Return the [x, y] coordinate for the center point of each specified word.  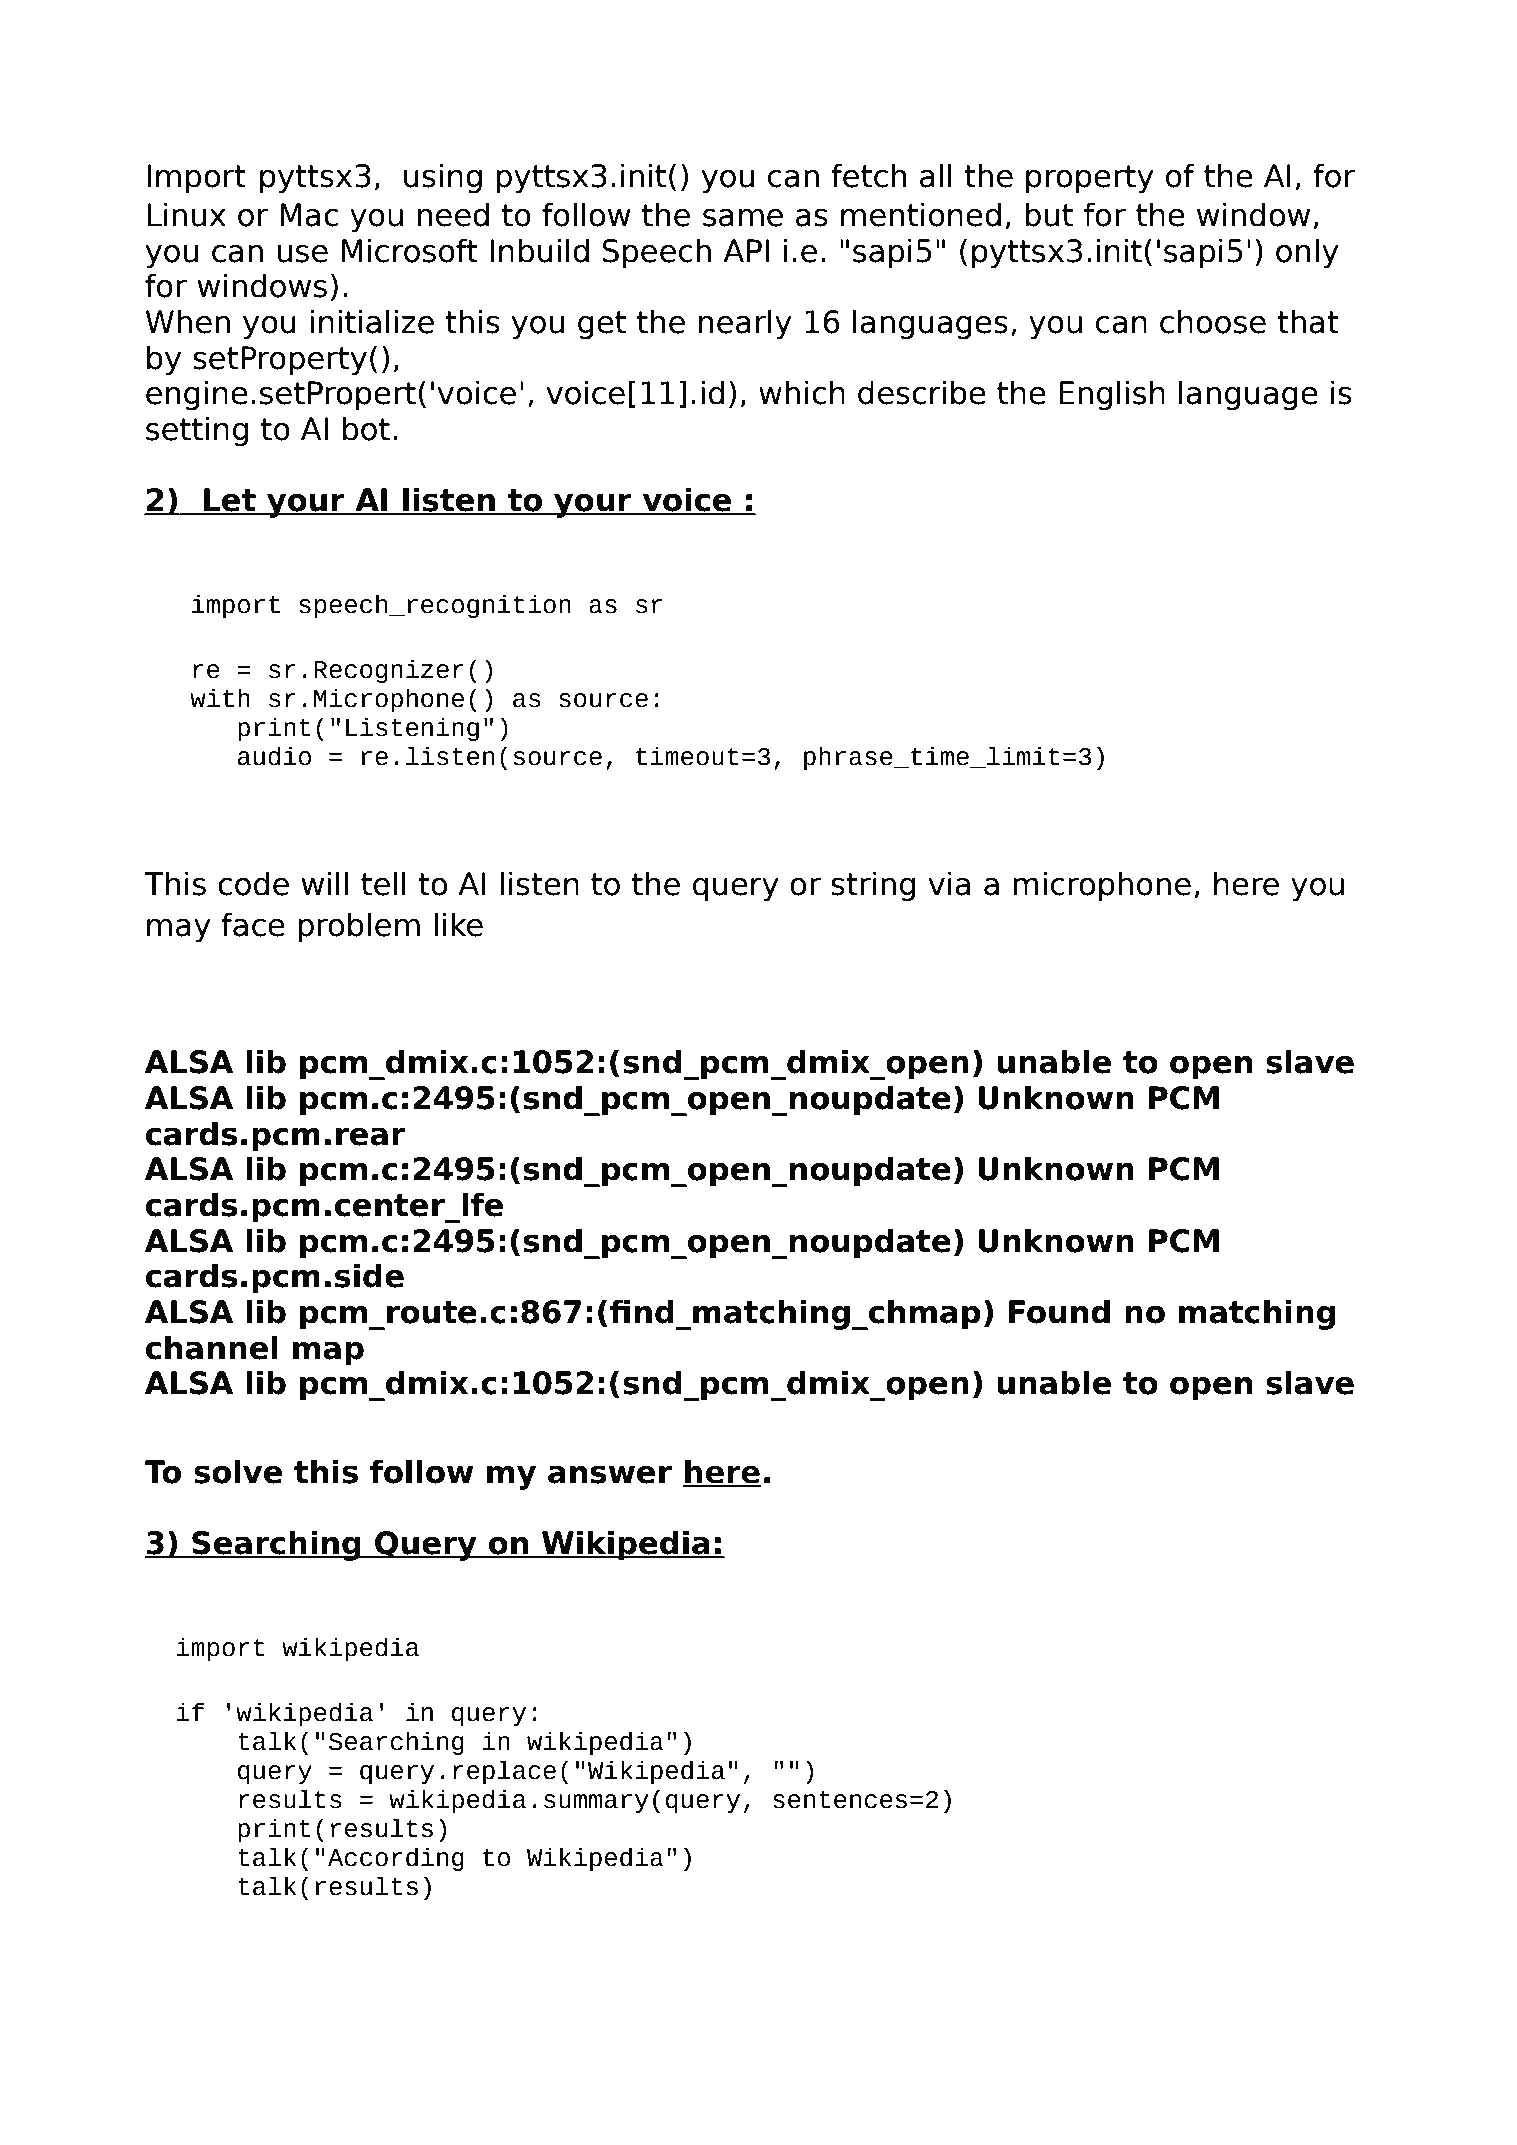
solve [238, 1471]
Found [1059, 1311]
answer [610, 1474]
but [1049, 214]
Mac [309, 215]
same [743, 217]
